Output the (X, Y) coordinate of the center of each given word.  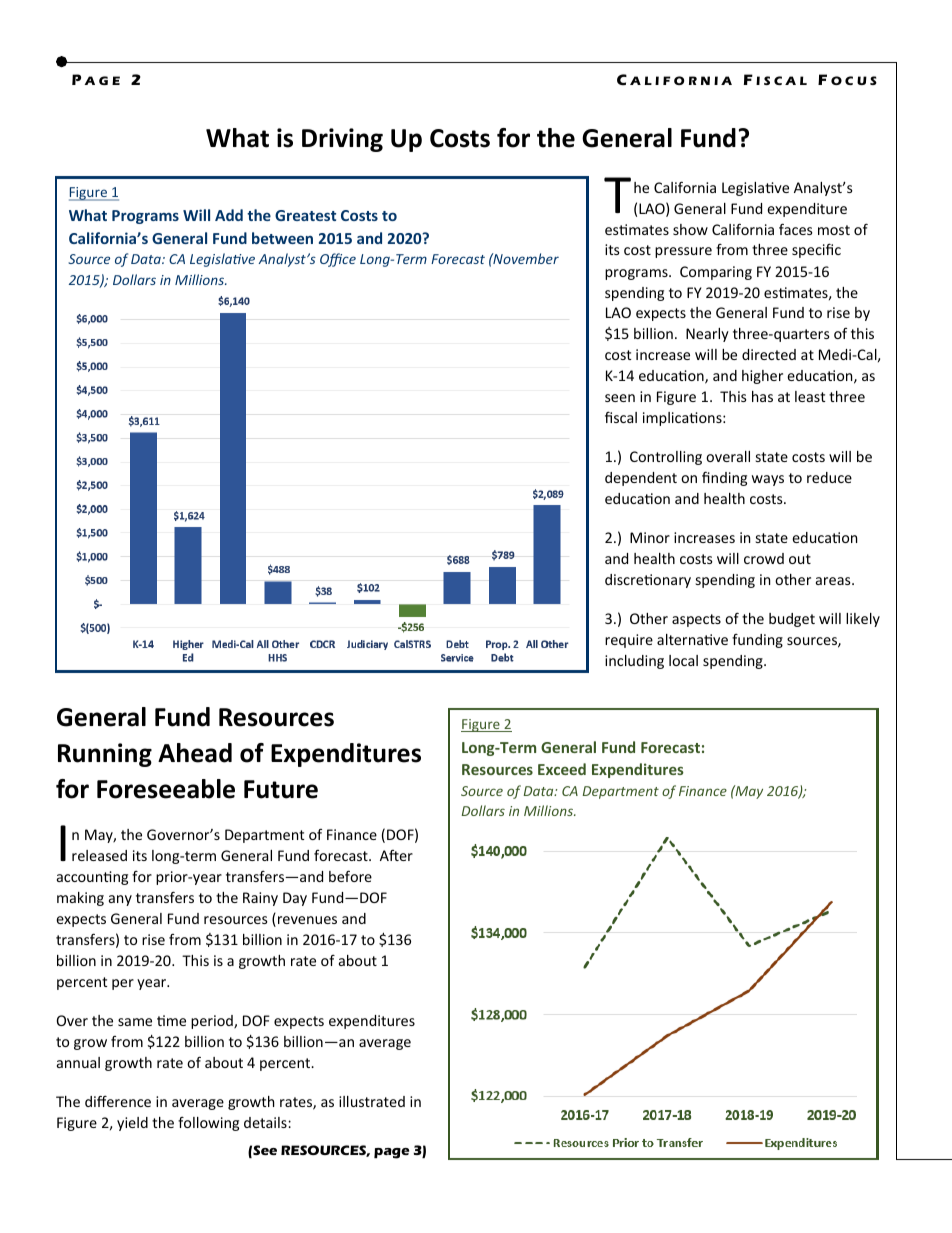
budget (792, 620)
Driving (342, 140)
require (629, 641)
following (208, 1123)
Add (229, 215)
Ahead (195, 753)
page (391, 1153)
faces (796, 229)
